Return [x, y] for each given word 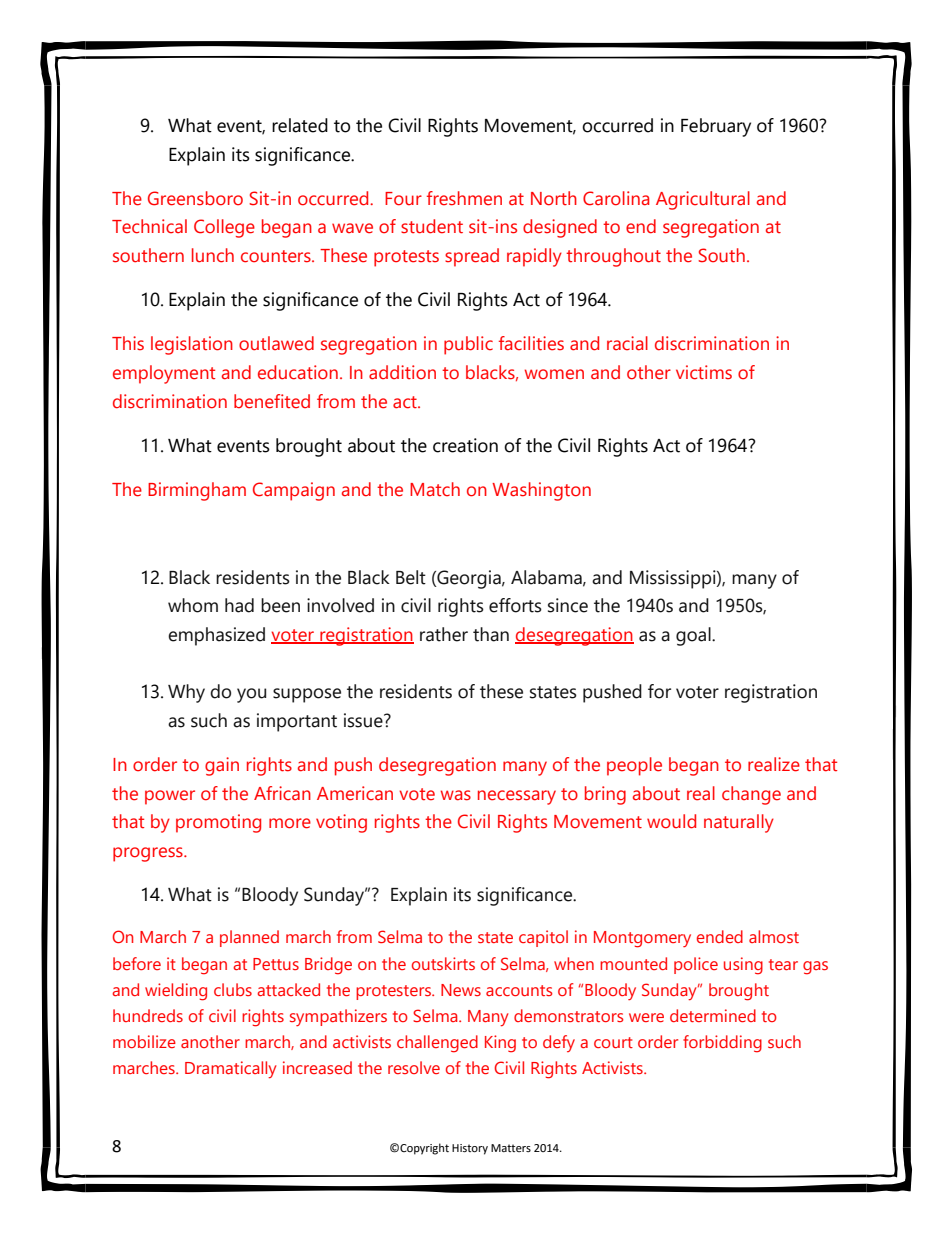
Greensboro [195, 198]
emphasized [216, 636]
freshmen [464, 198]
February [716, 127]
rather [444, 634]
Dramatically [231, 1069]
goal [694, 636]
